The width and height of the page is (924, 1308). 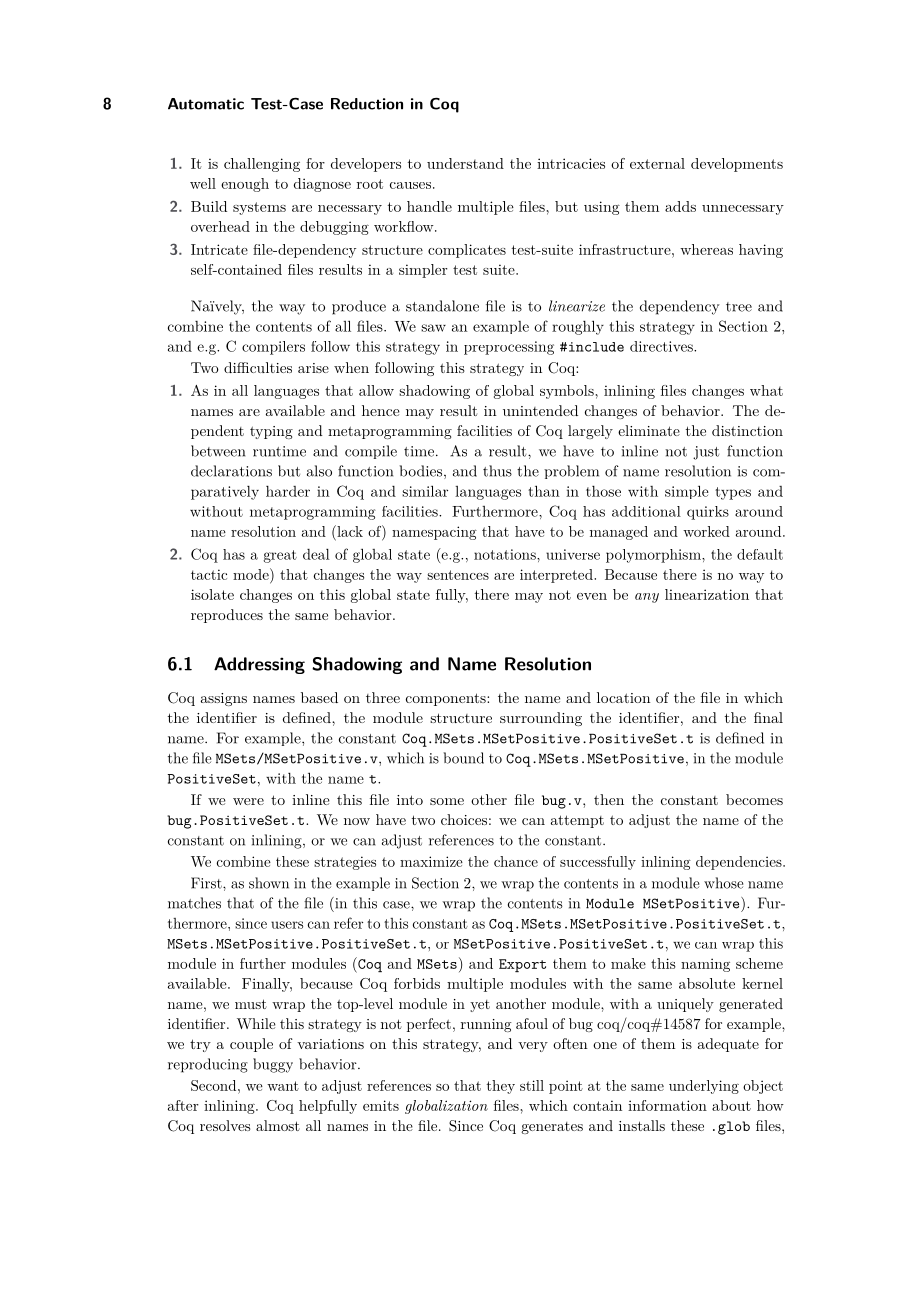 What do you see at coordinates (231, 471) in the page?
I see `declarations` at bounding box center [231, 471].
